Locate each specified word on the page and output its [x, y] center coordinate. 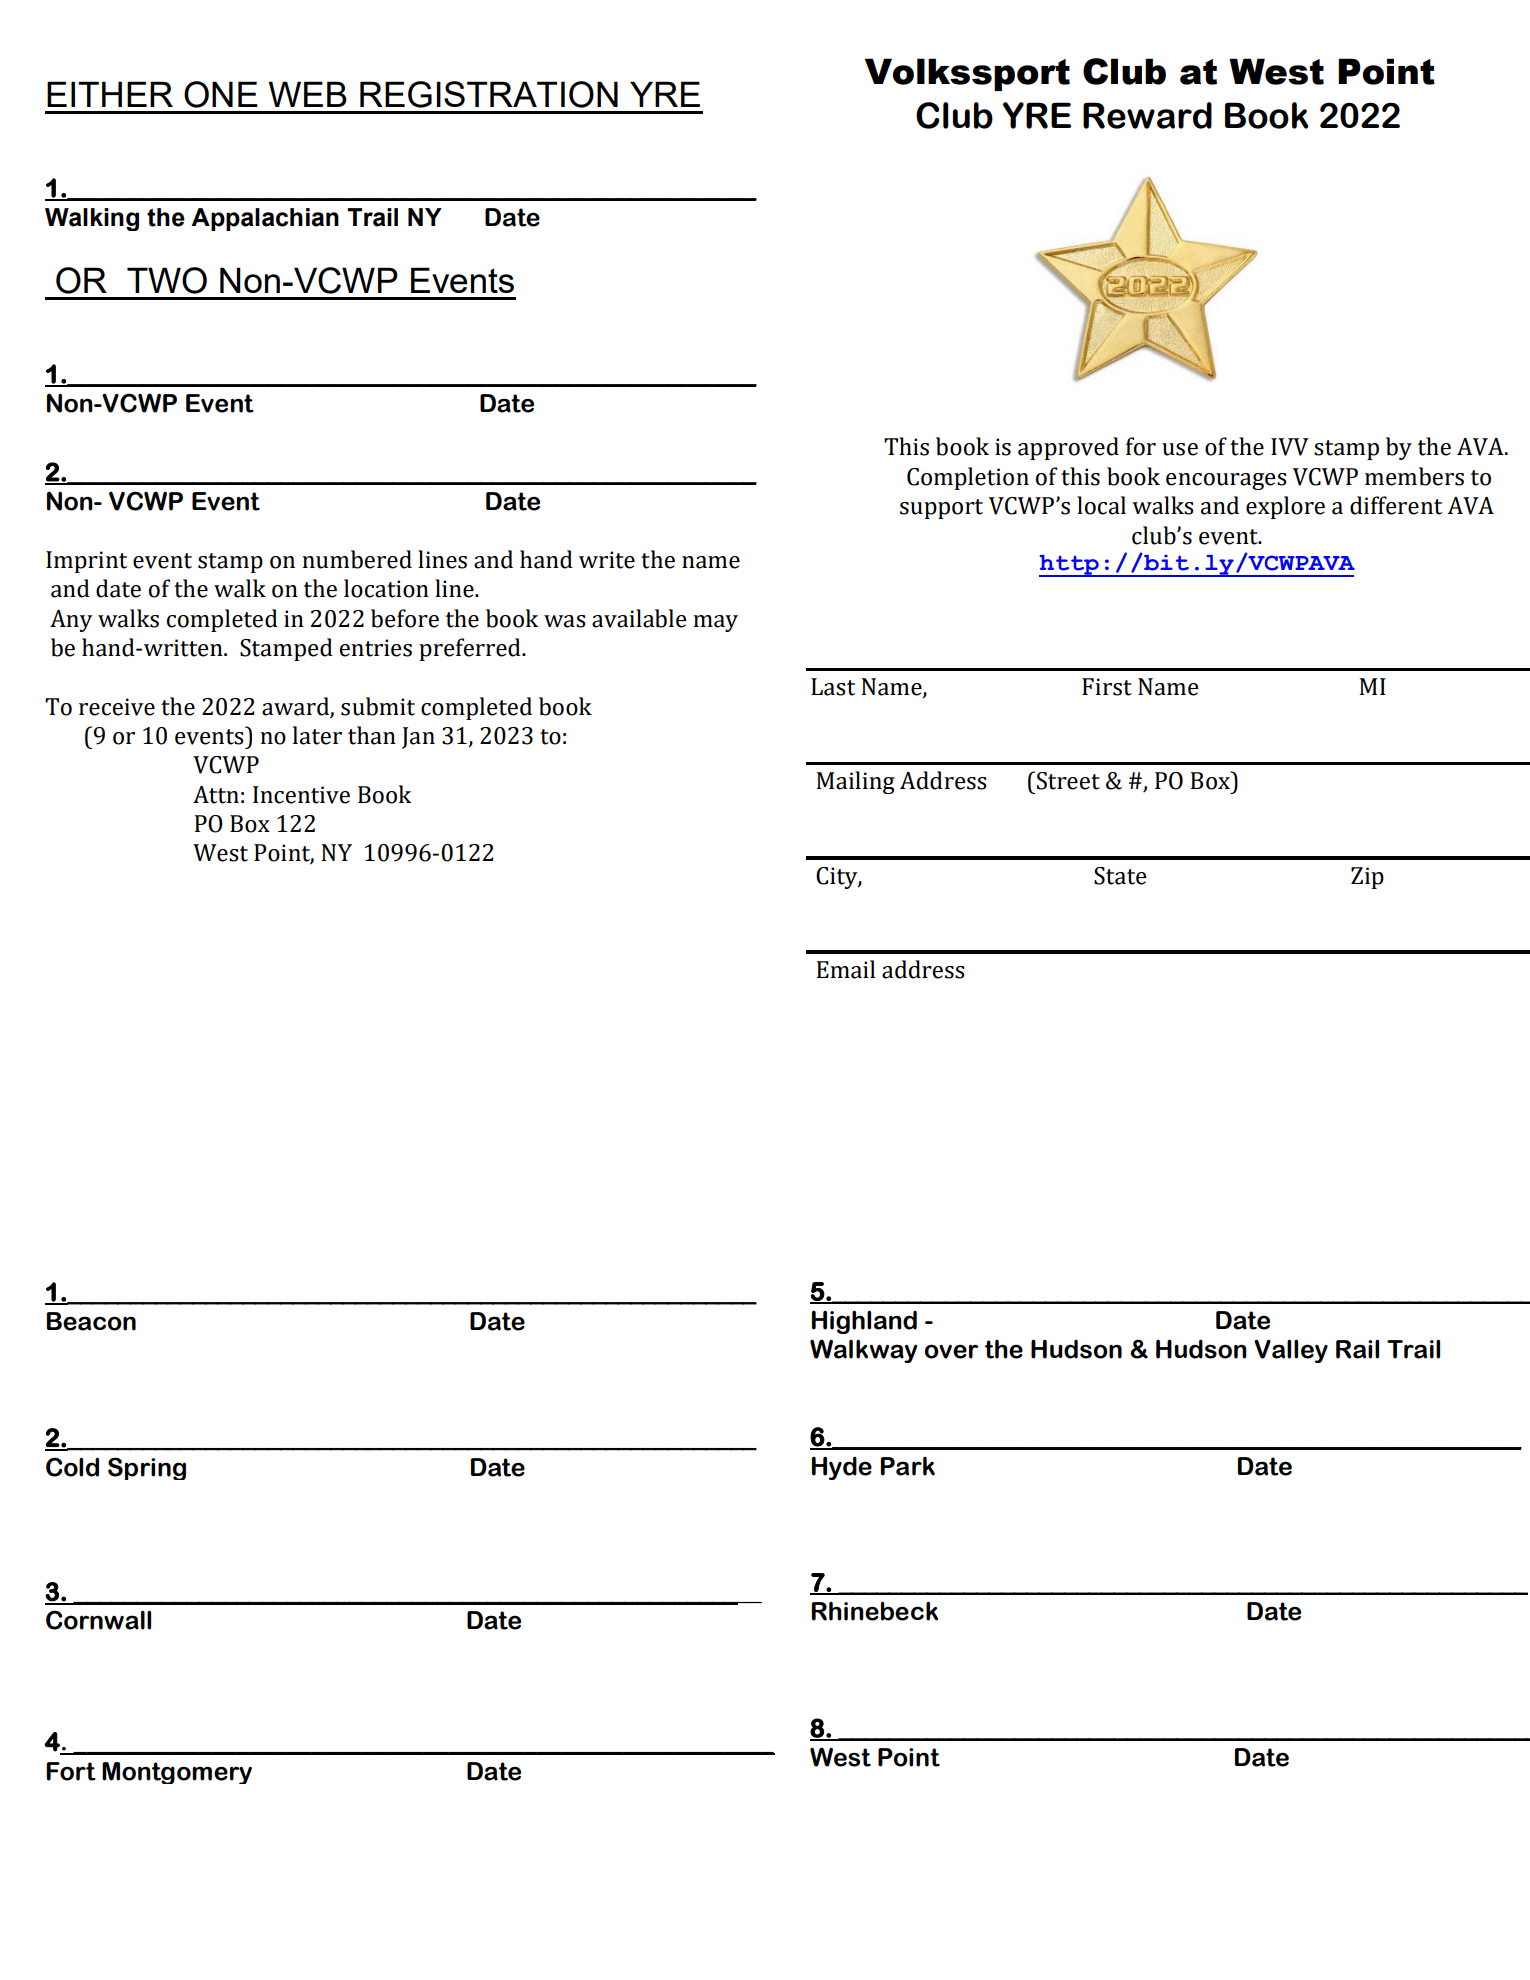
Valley [1291, 1351]
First [1107, 687]
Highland [864, 1322]
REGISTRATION [489, 94]
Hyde [842, 1468]
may [715, 623]
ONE [221, 94]
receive [117, 707]
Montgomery [177, 1773]
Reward [1147, 115]
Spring [147, 1468]
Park [908, 1466]
